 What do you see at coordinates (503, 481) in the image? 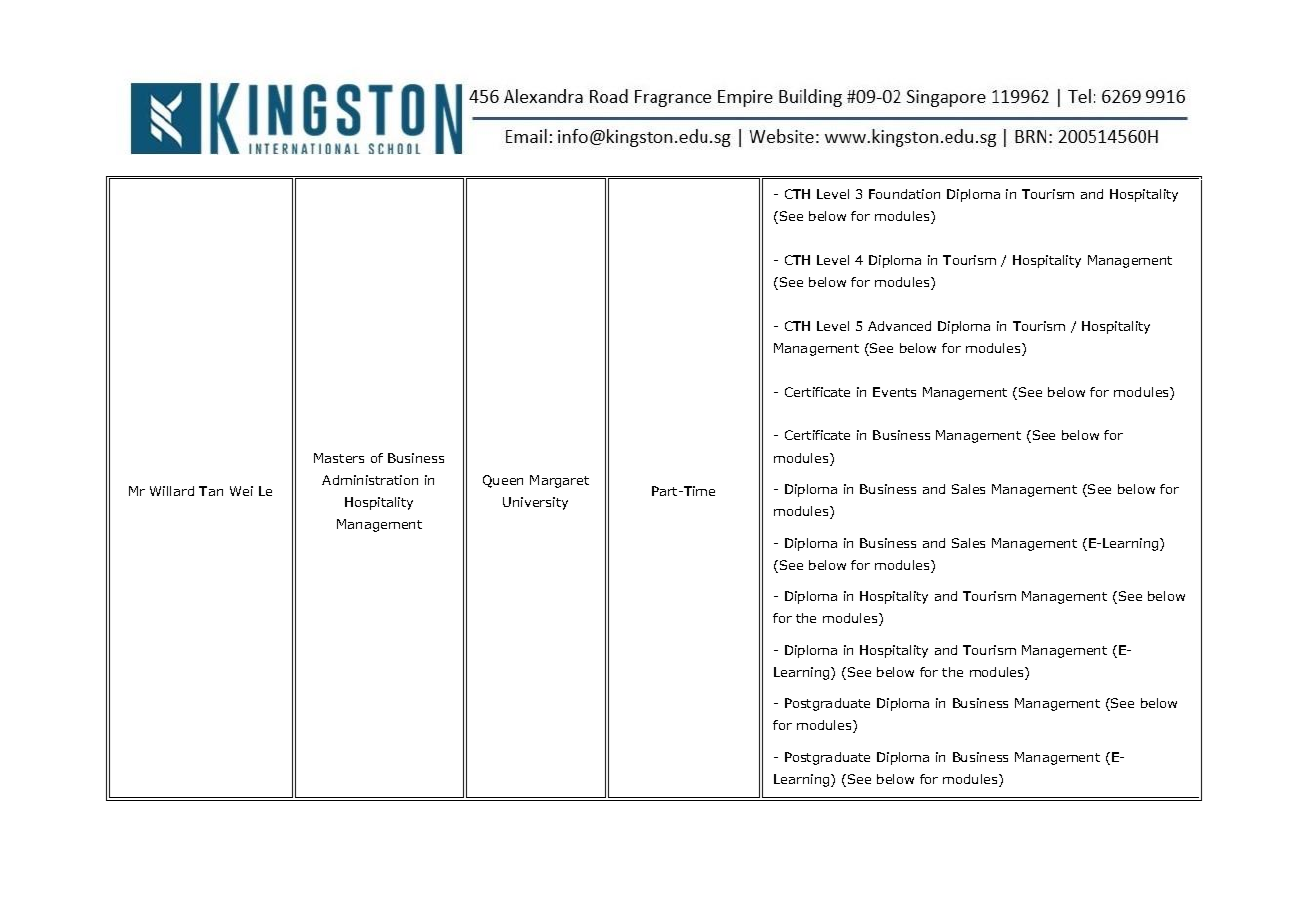
I see `Queen` at bounding box center [503, 481].
